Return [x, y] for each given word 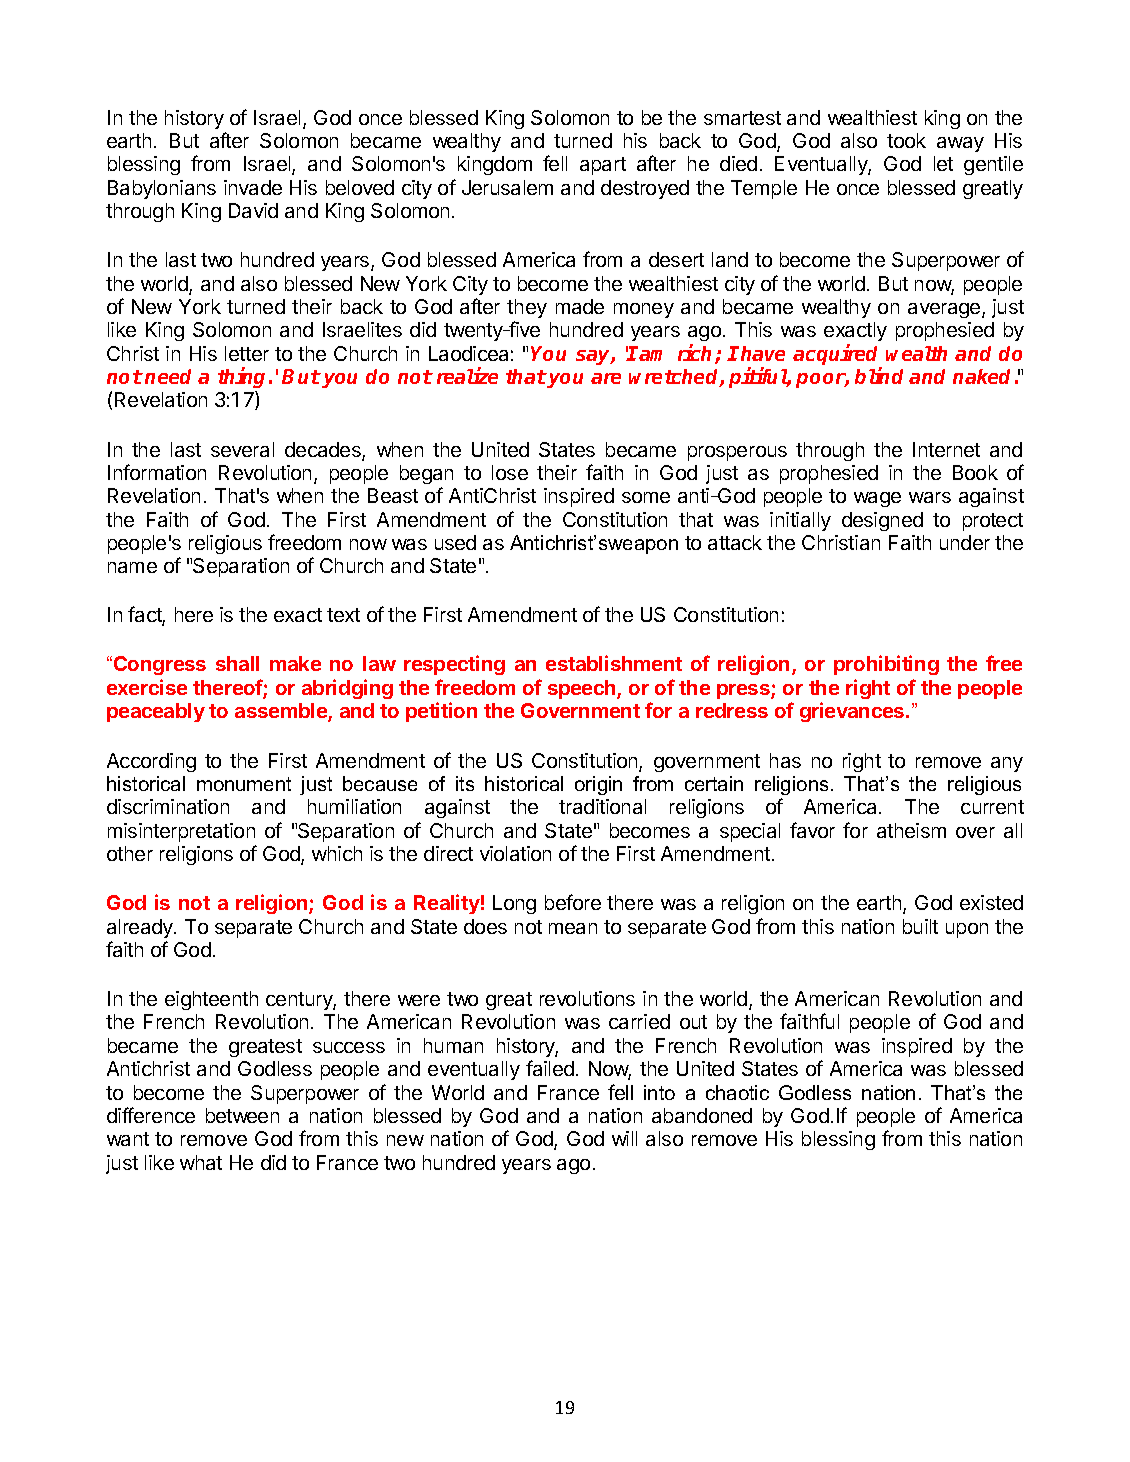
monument [244, 784]
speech [583, 689]
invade [253, 187]
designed [882, 521]
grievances [853, 712]
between [242, 1115]
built [920, 926]
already [141, 928]
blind [879, 375]
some [646, 497]
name [132, 567]
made [580, 306]
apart [603, 166]
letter [247, 353]
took [906, 140]
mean [573, 928]
